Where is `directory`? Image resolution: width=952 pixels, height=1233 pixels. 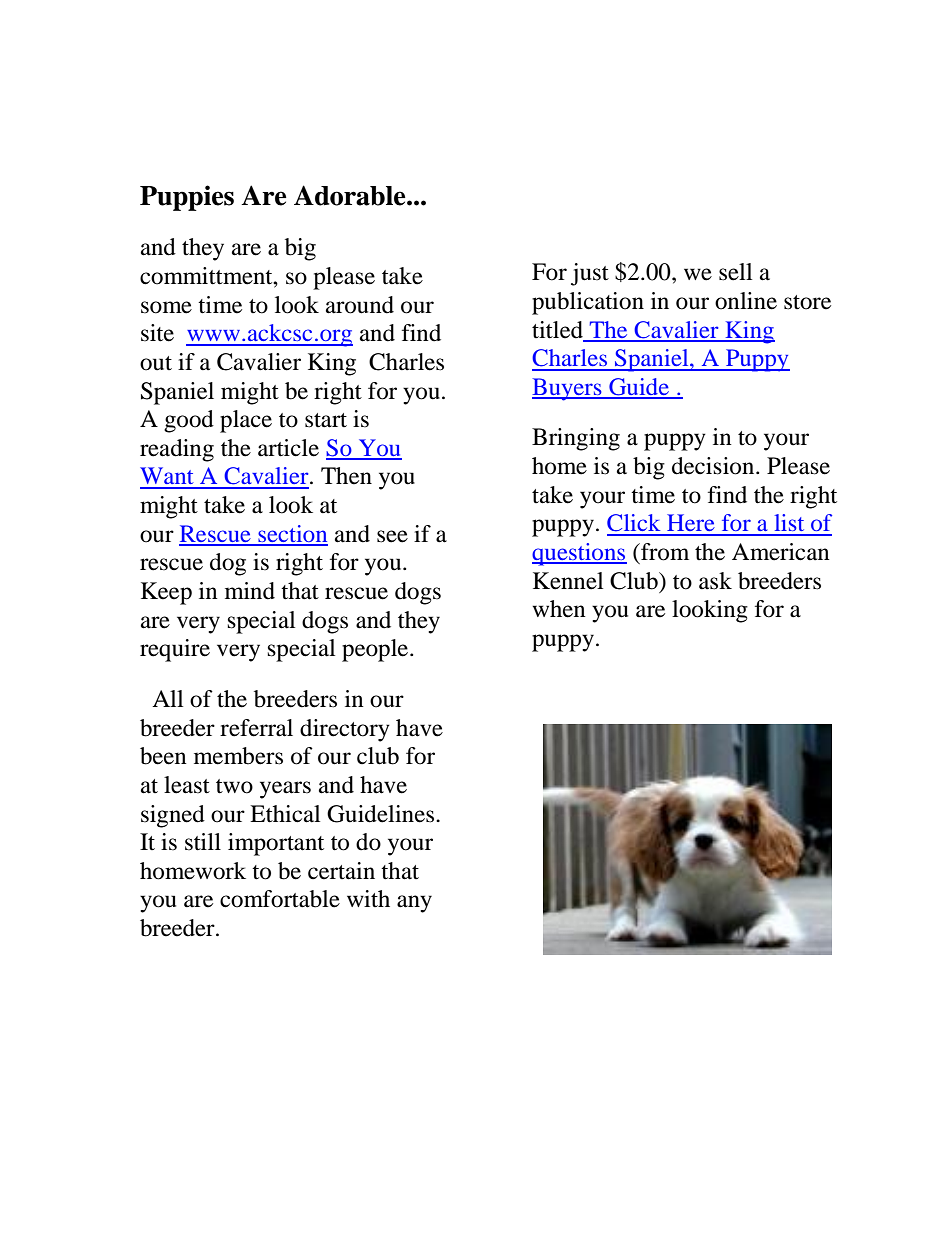
directory is located at coordinates (345, 730).
